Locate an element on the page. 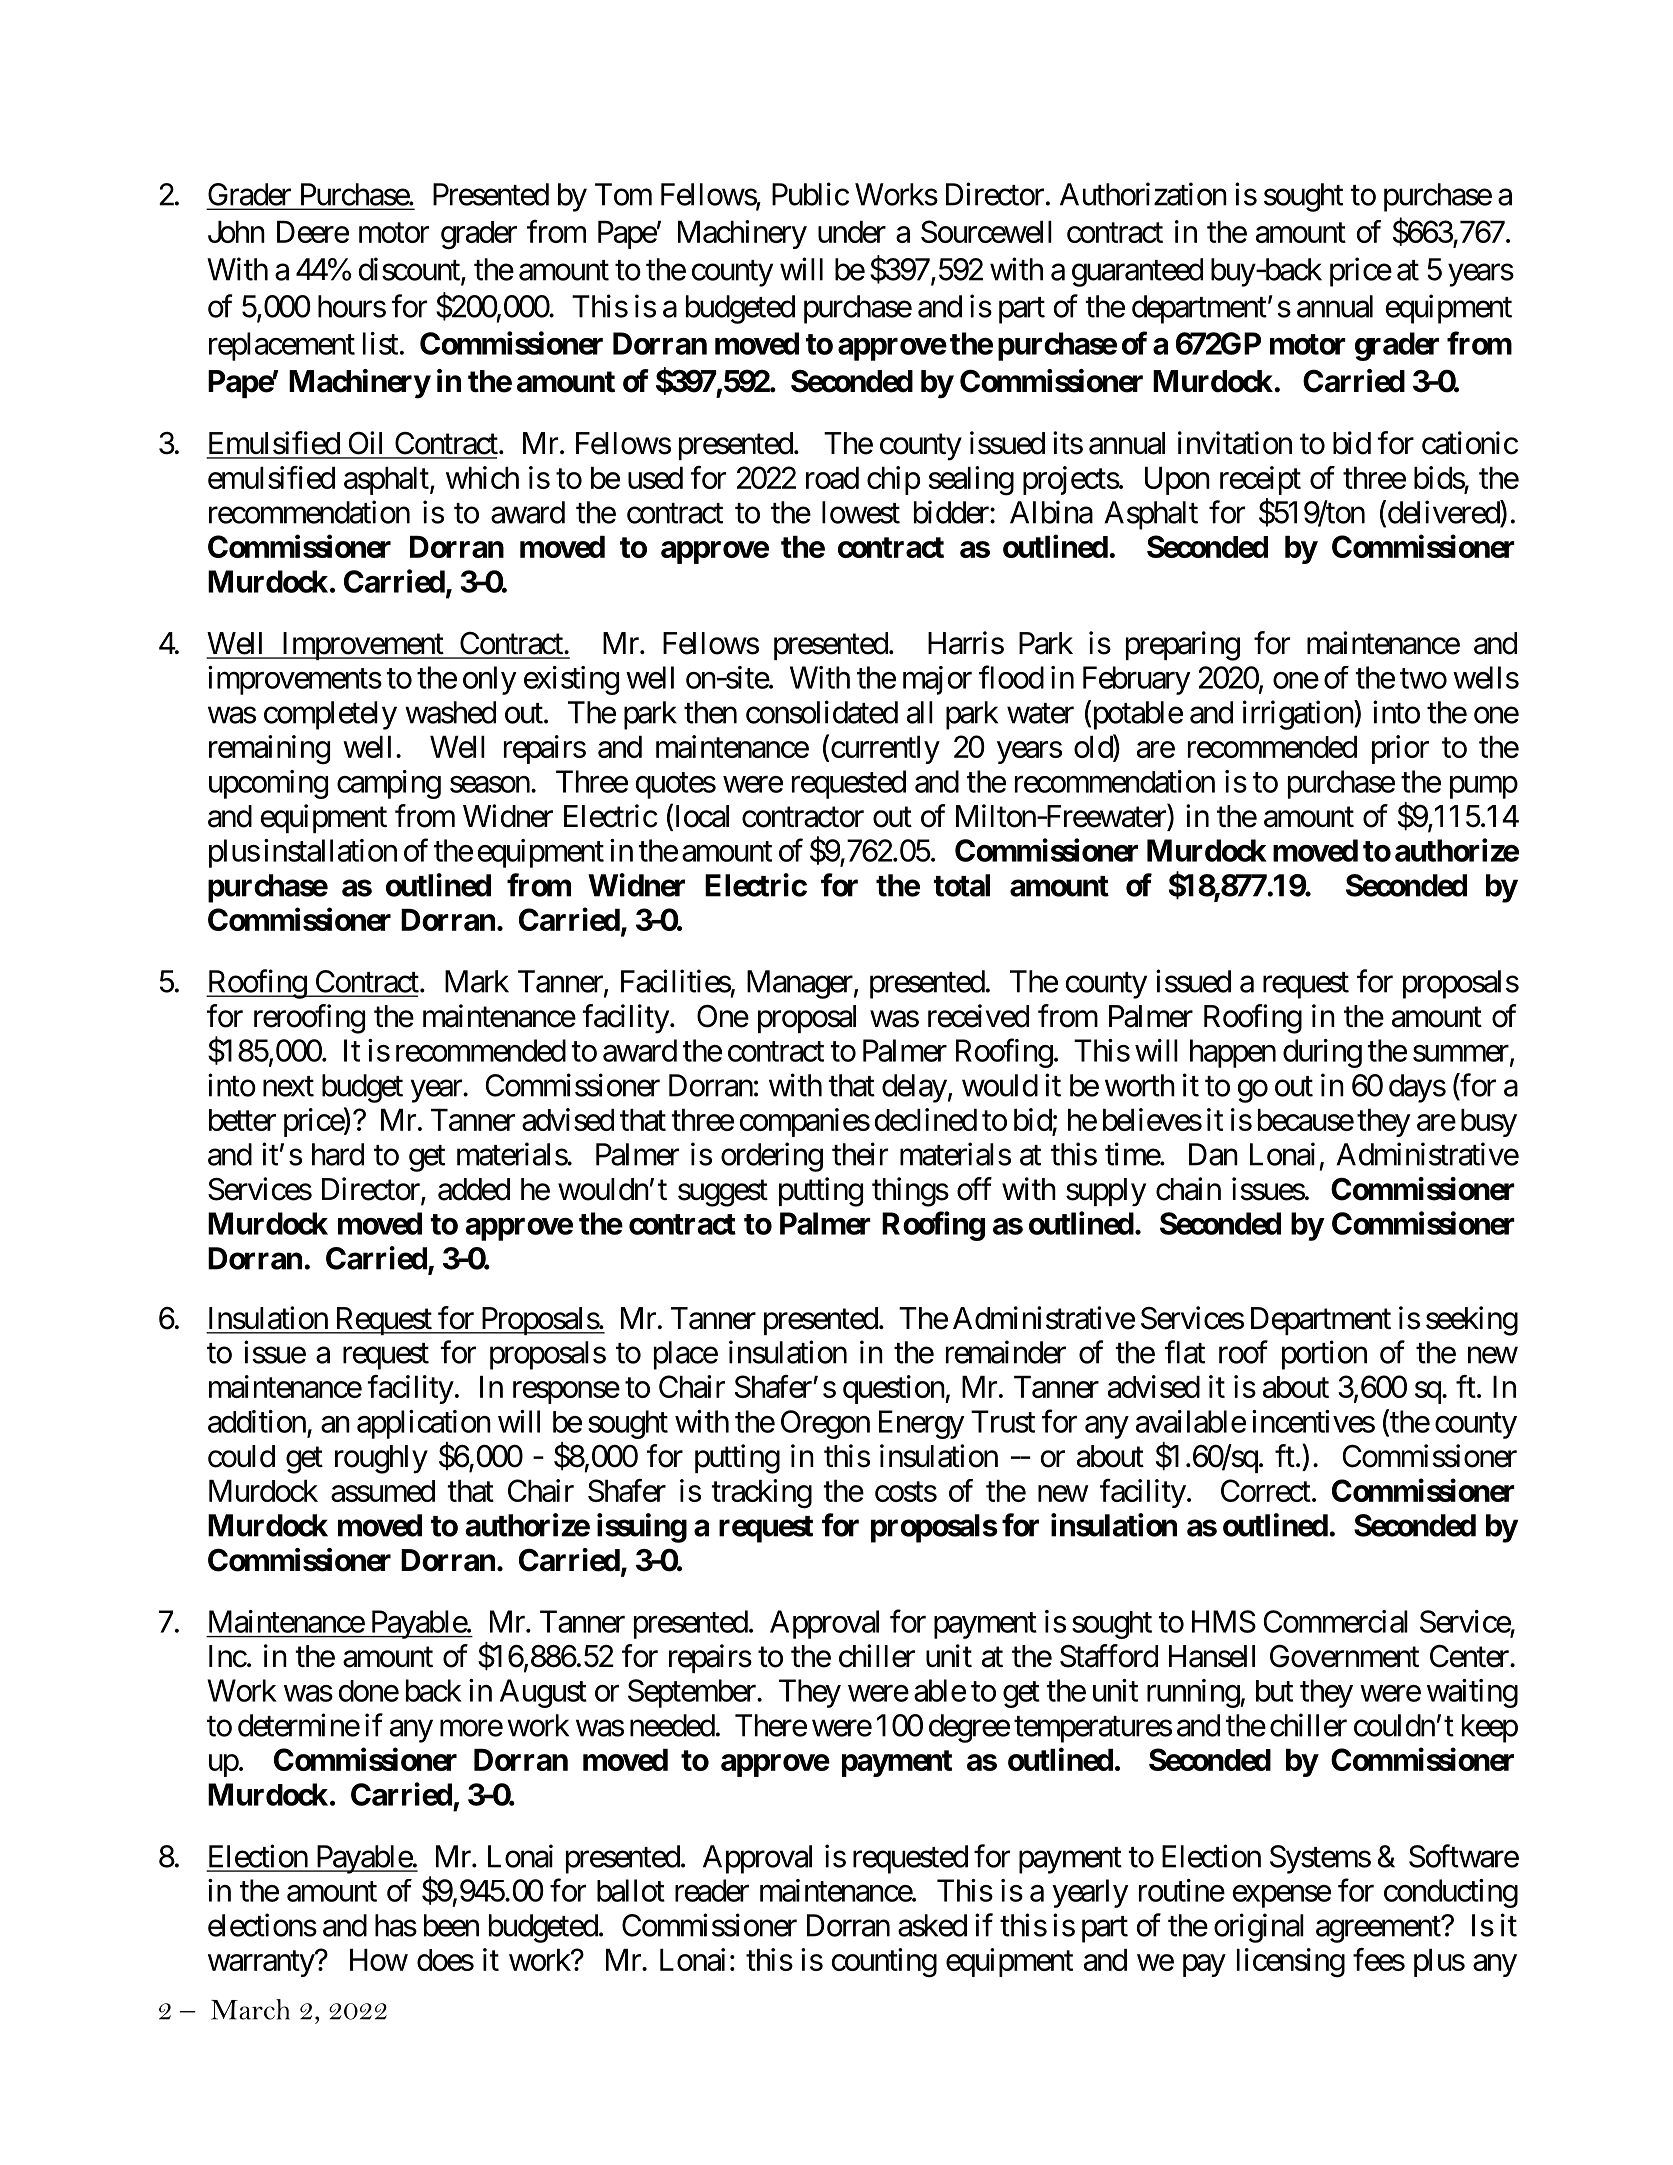 This document has width=1673, height=2165. guaranteed is located at coordinates (1137, 272).
